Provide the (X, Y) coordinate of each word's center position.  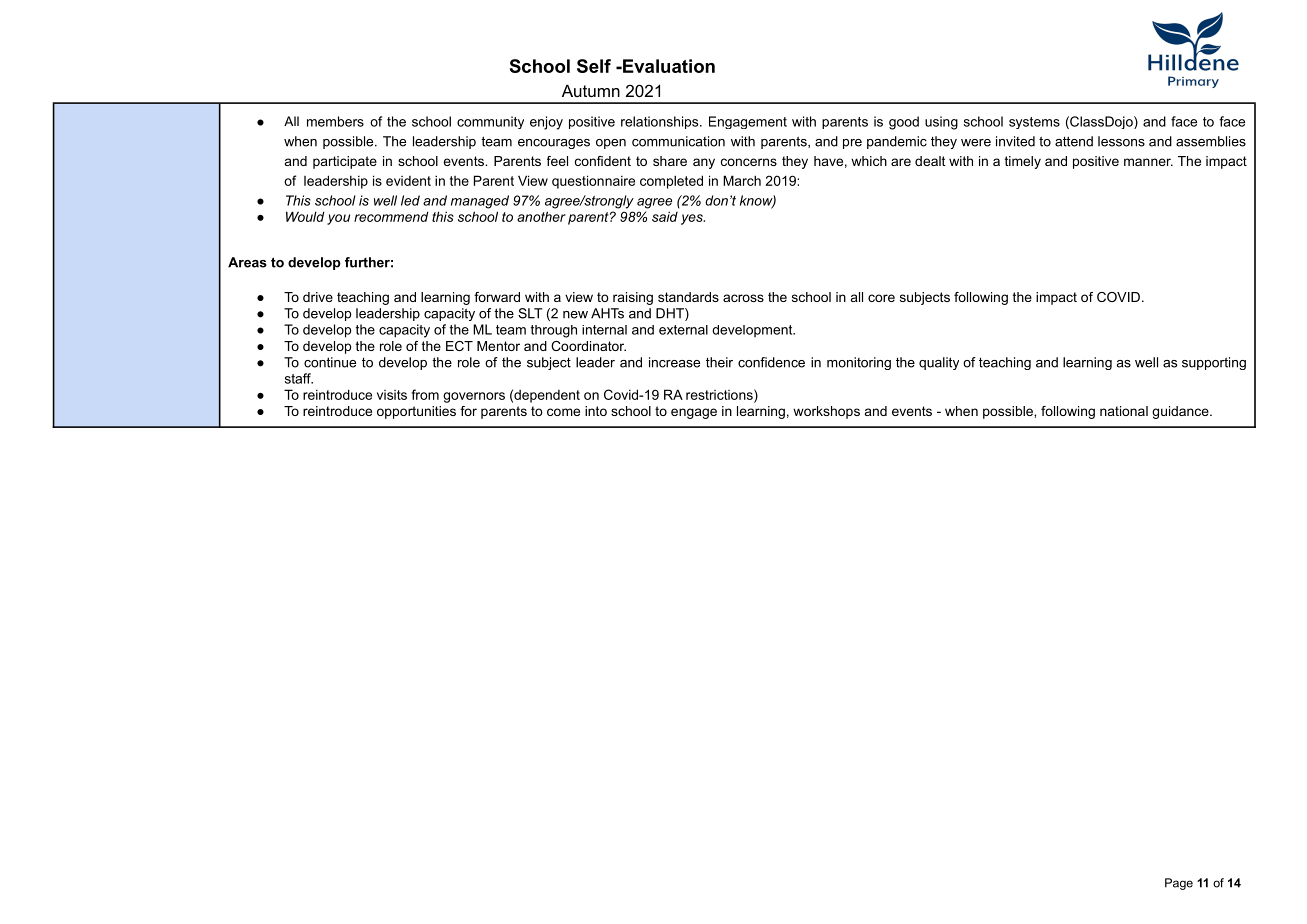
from (425, 394)
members (335, 121)
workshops (826, 412)
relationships (661, 122)
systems (1034, 123)
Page (1179, 884)
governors (474, 397)
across (743, 298)
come (563, 412)
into (596, 411)
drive (318, 297)
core (881, 298)
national (1124, 411)
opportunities (416, 412)
